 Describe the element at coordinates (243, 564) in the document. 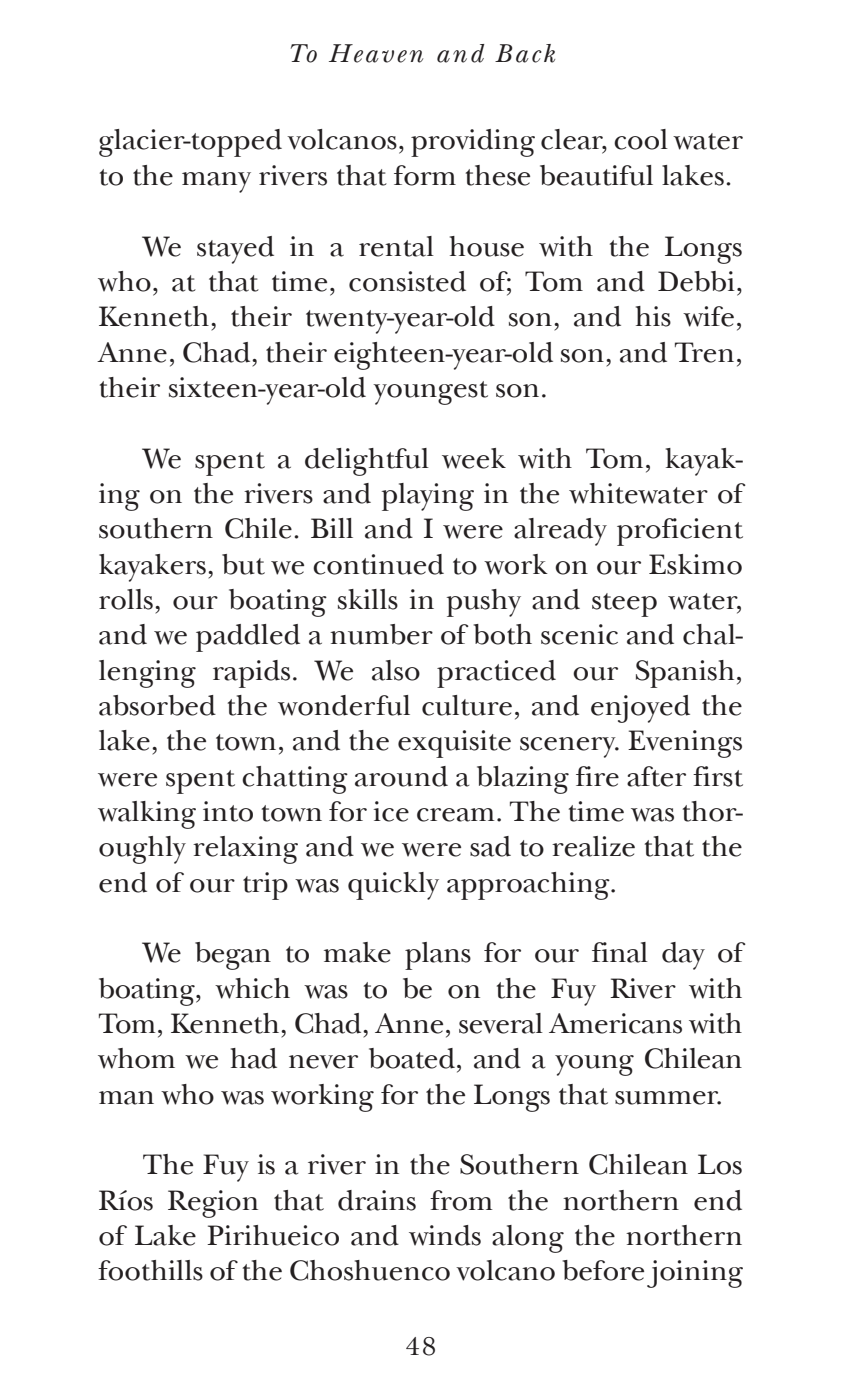

I see `but` at that location.
